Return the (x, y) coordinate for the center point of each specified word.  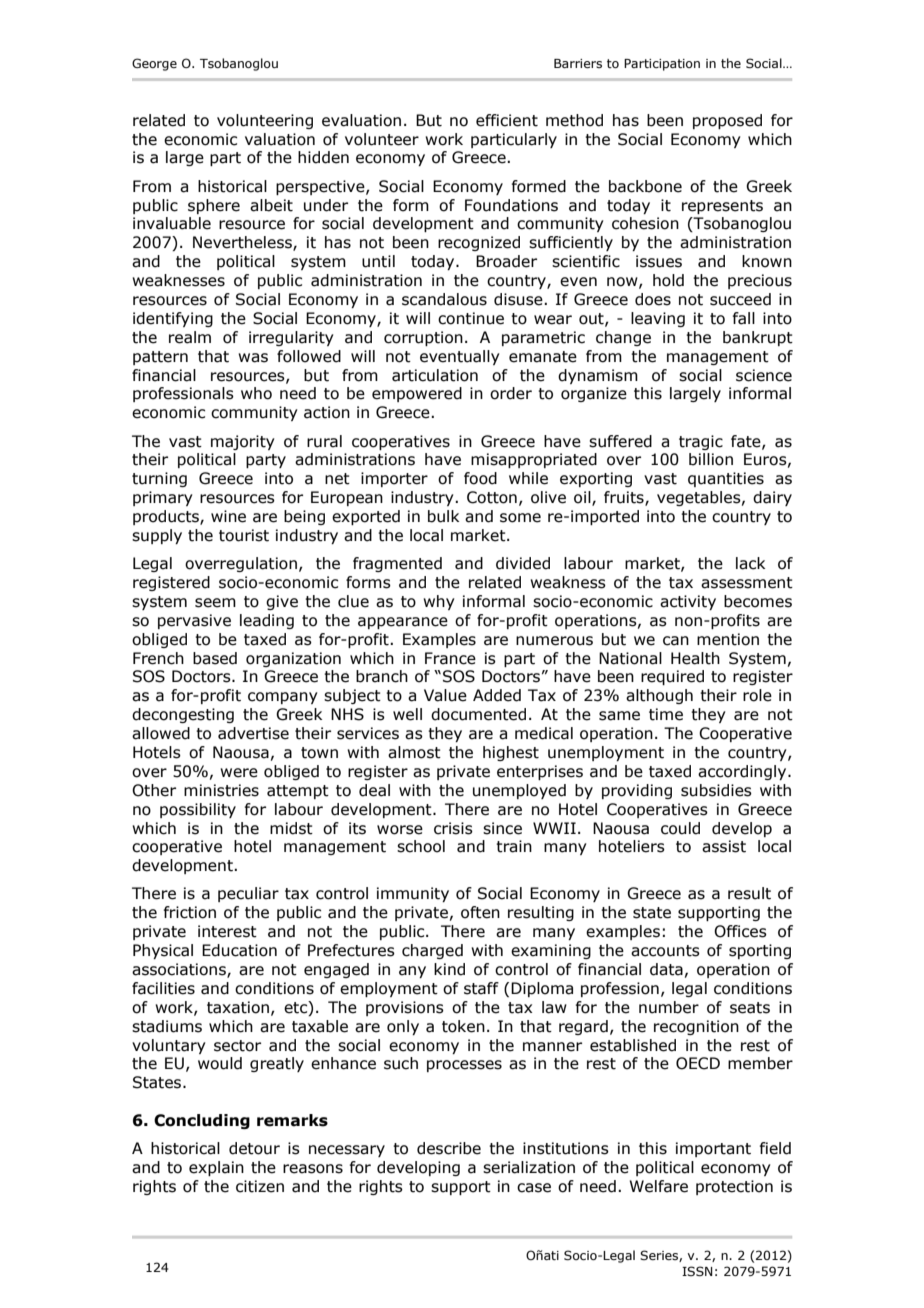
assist (724, 846)
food (480, 478)
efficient (507, 120)
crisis (453, 828)
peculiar (248, 894)
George (154, 64)
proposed (727, 121)
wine (228, 516)
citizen (260, 1186)
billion (711, 459)
